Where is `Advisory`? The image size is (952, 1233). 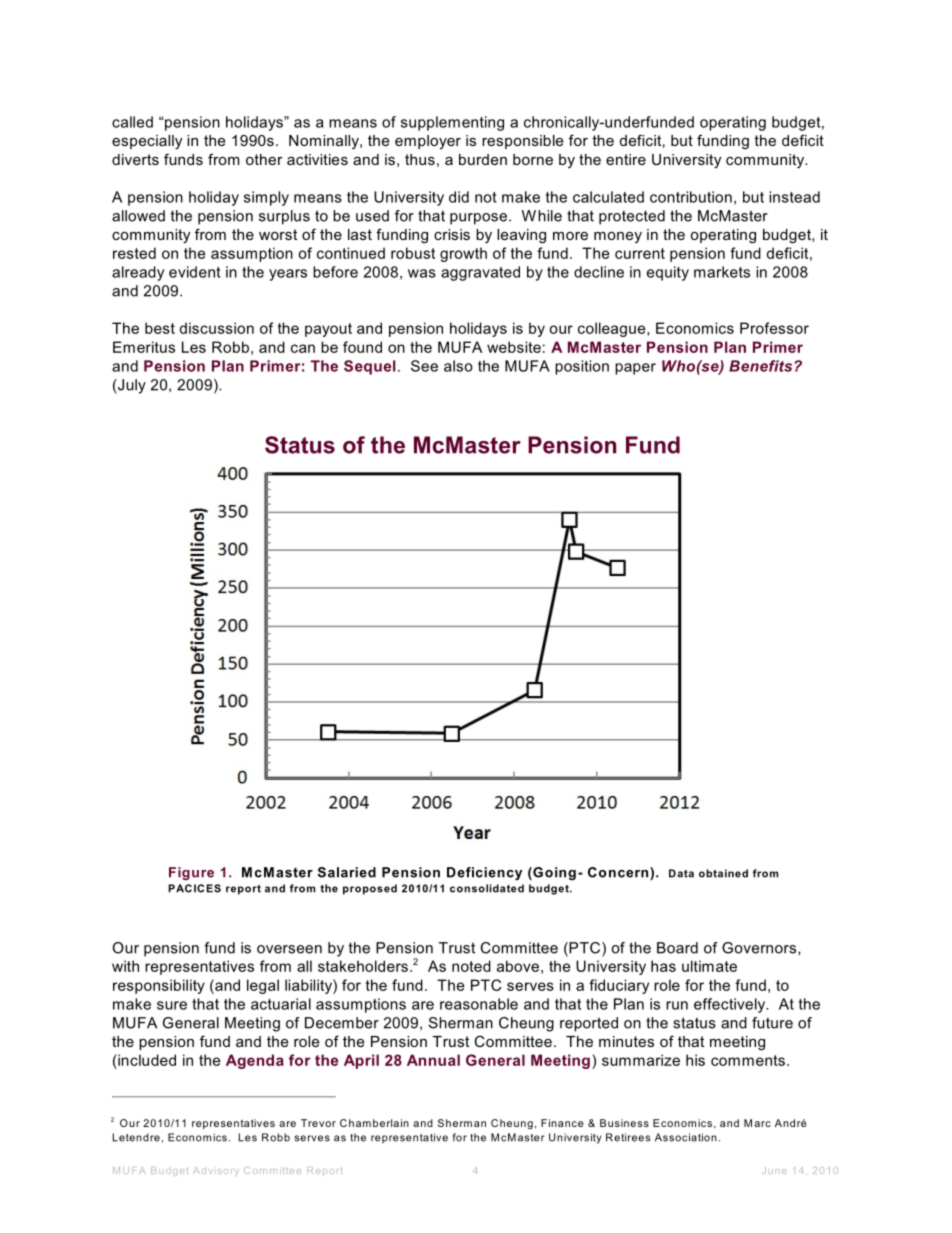
Advisory is located at coordinates (216, 1171).
